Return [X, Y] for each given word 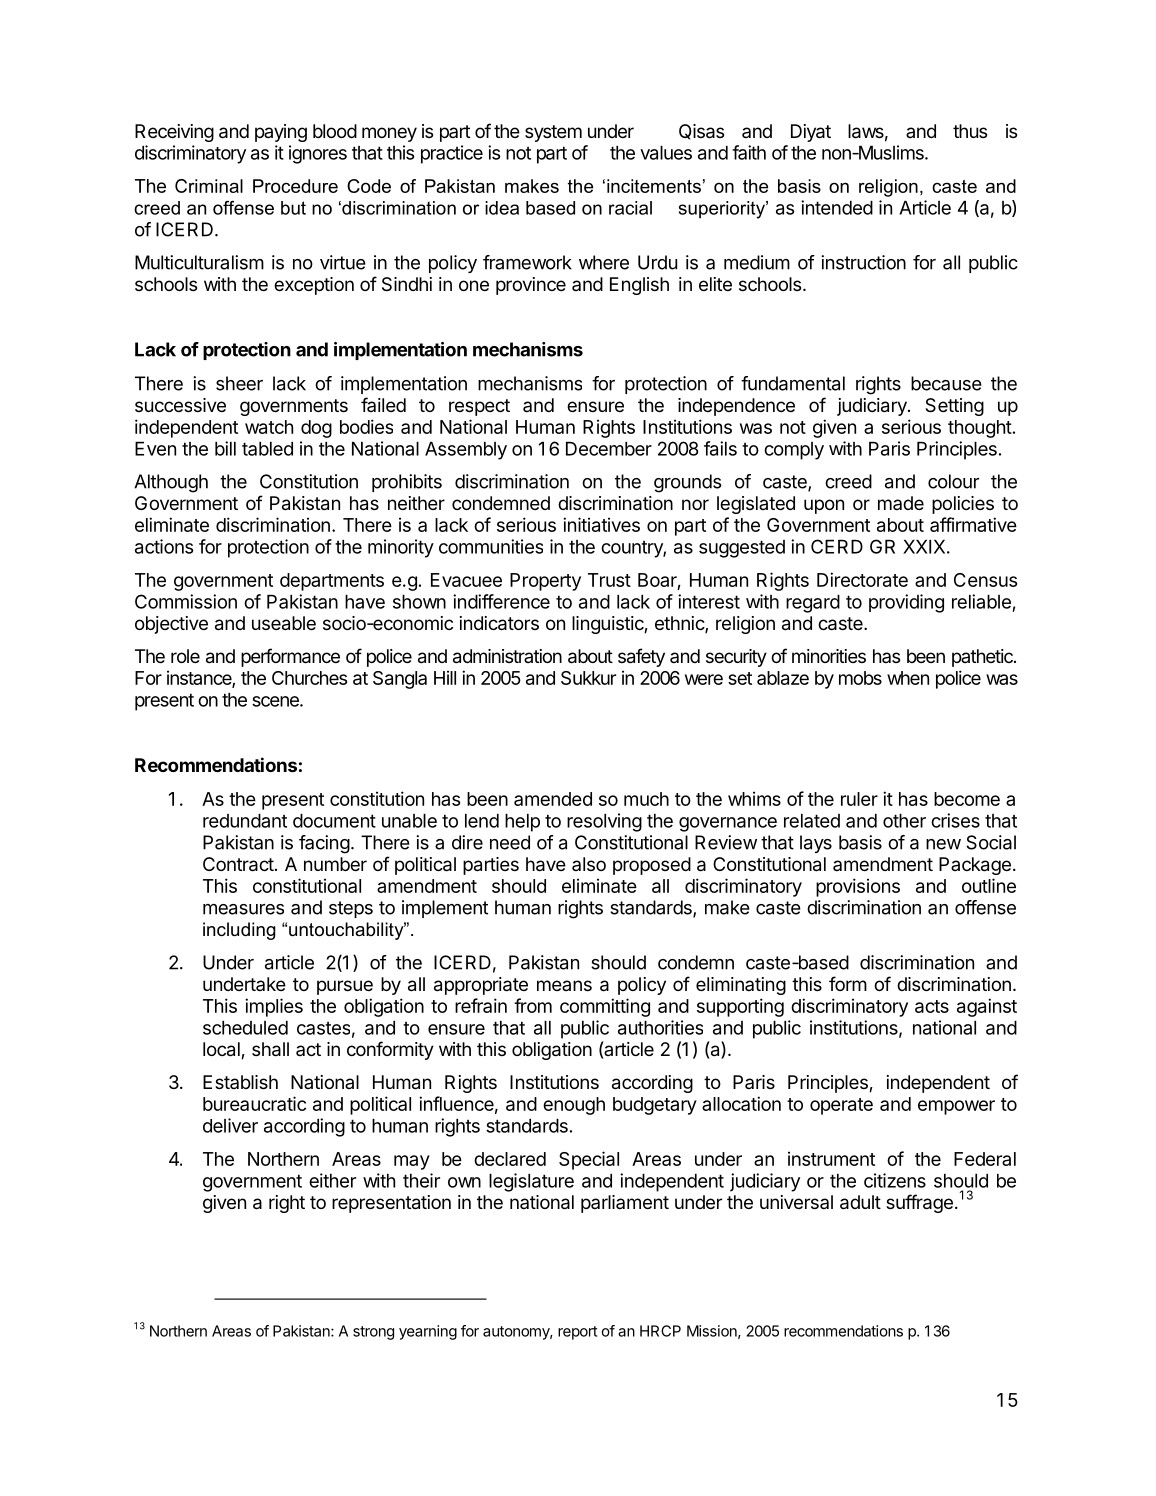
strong [373, 1333]
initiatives [601, 524]
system [553, 133]
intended [837, 207]
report [577, 1333]
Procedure [295, 186]
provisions [858, 887]
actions [164, 546]
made [901, 503]
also [589, 864]
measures [243, 909]
